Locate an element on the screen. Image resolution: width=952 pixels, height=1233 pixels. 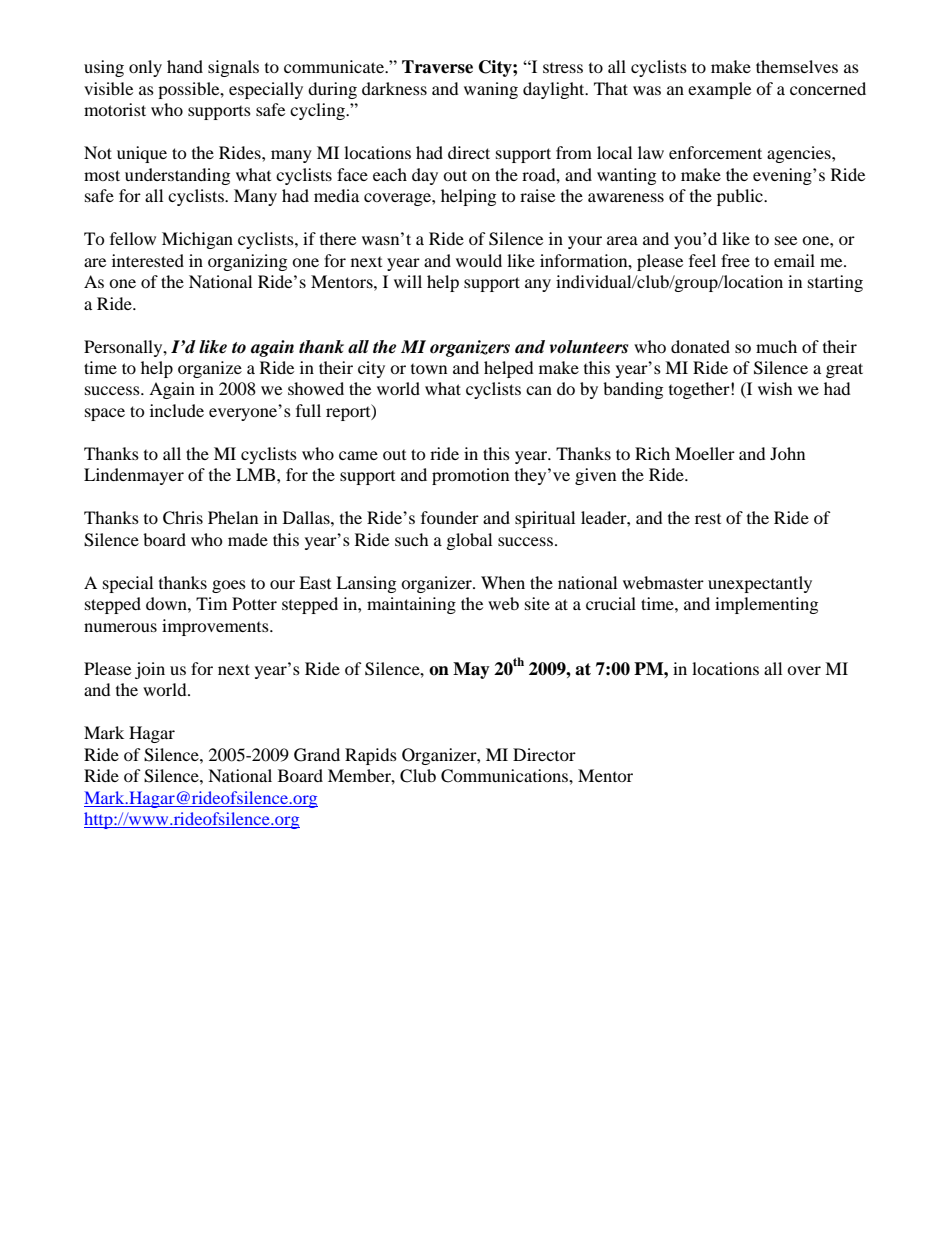
waning is located at coordinates (491, 90).
